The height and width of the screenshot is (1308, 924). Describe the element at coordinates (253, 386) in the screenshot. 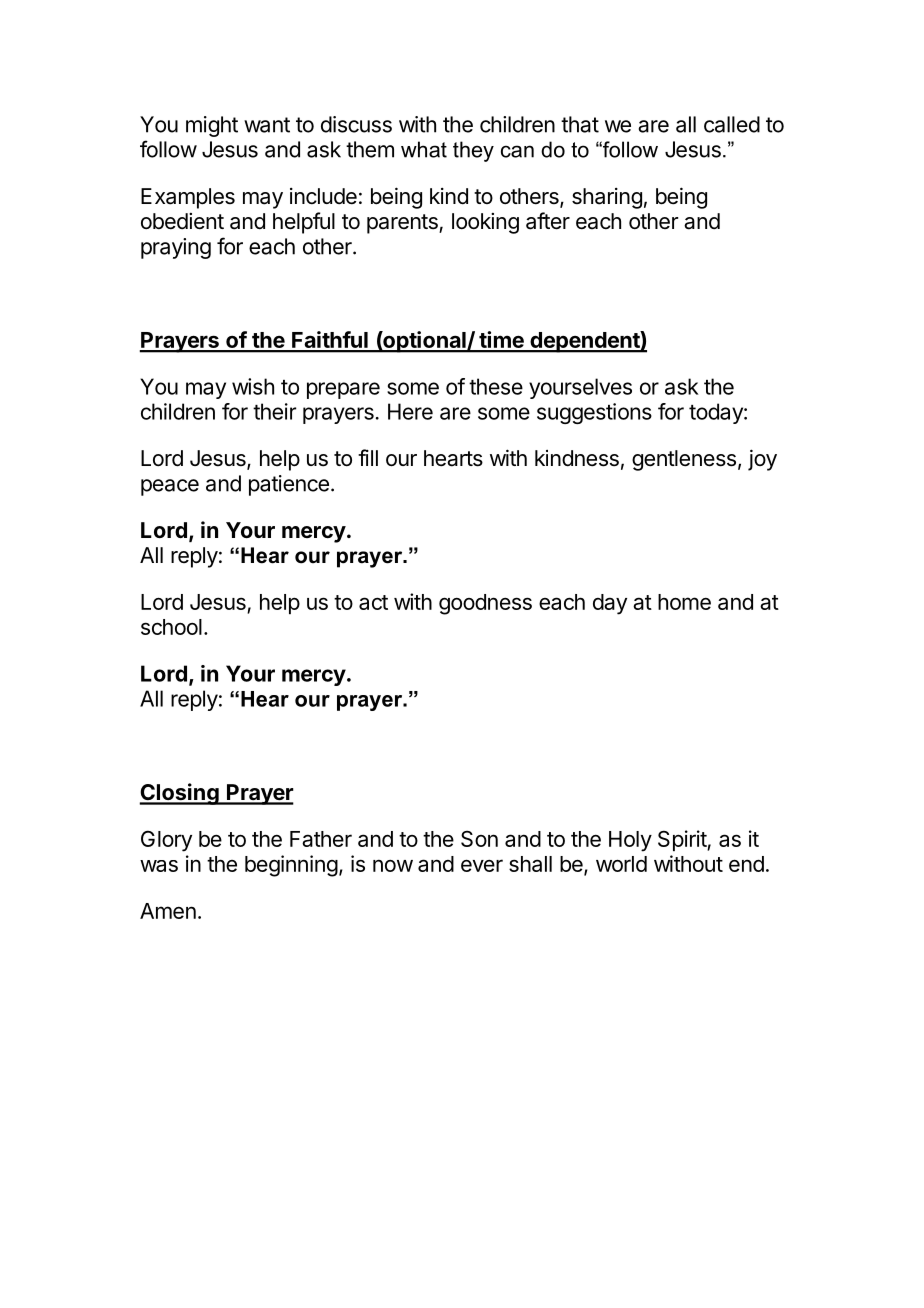

I see `wish` at that location.
